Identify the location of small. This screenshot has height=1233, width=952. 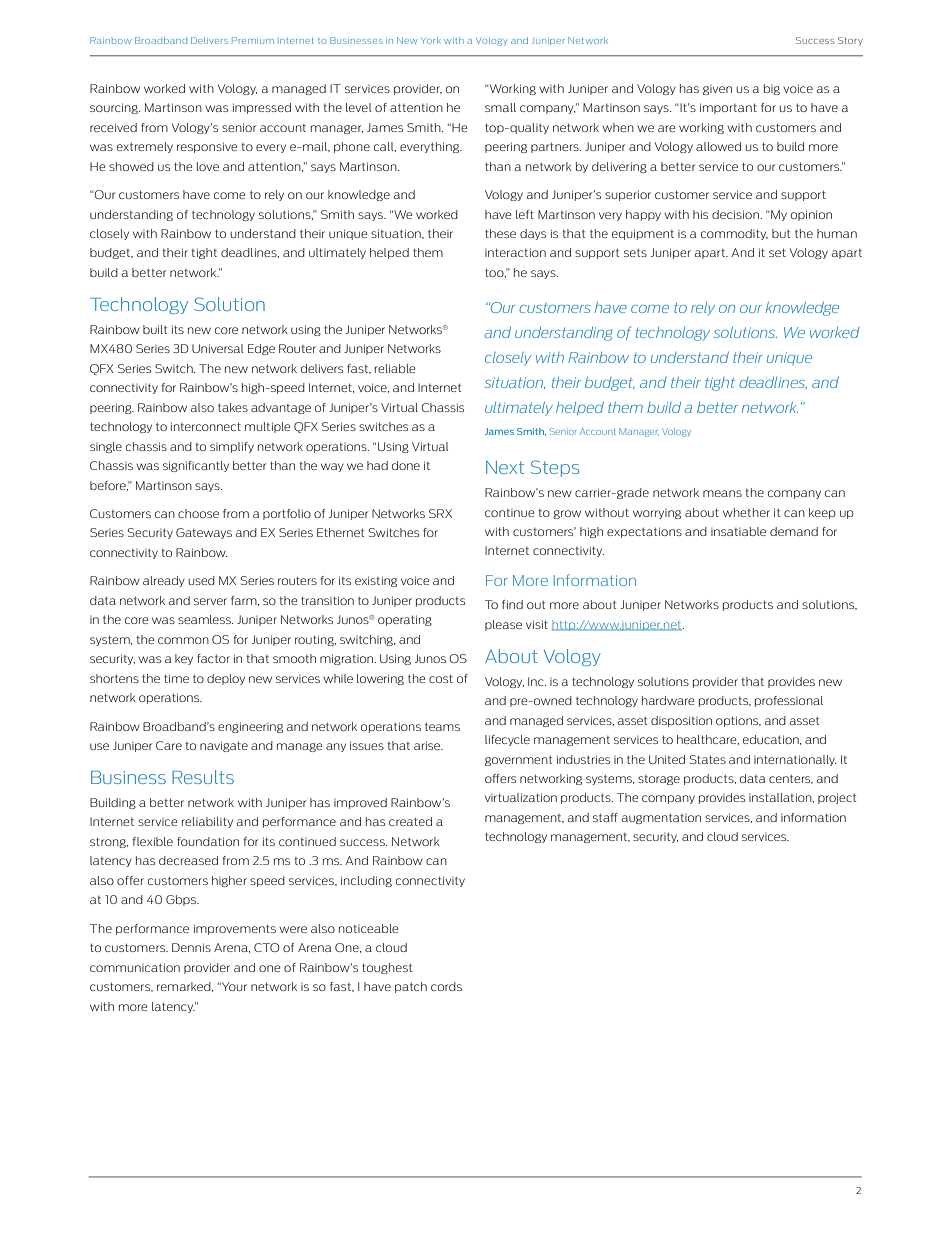
(500, 107).
